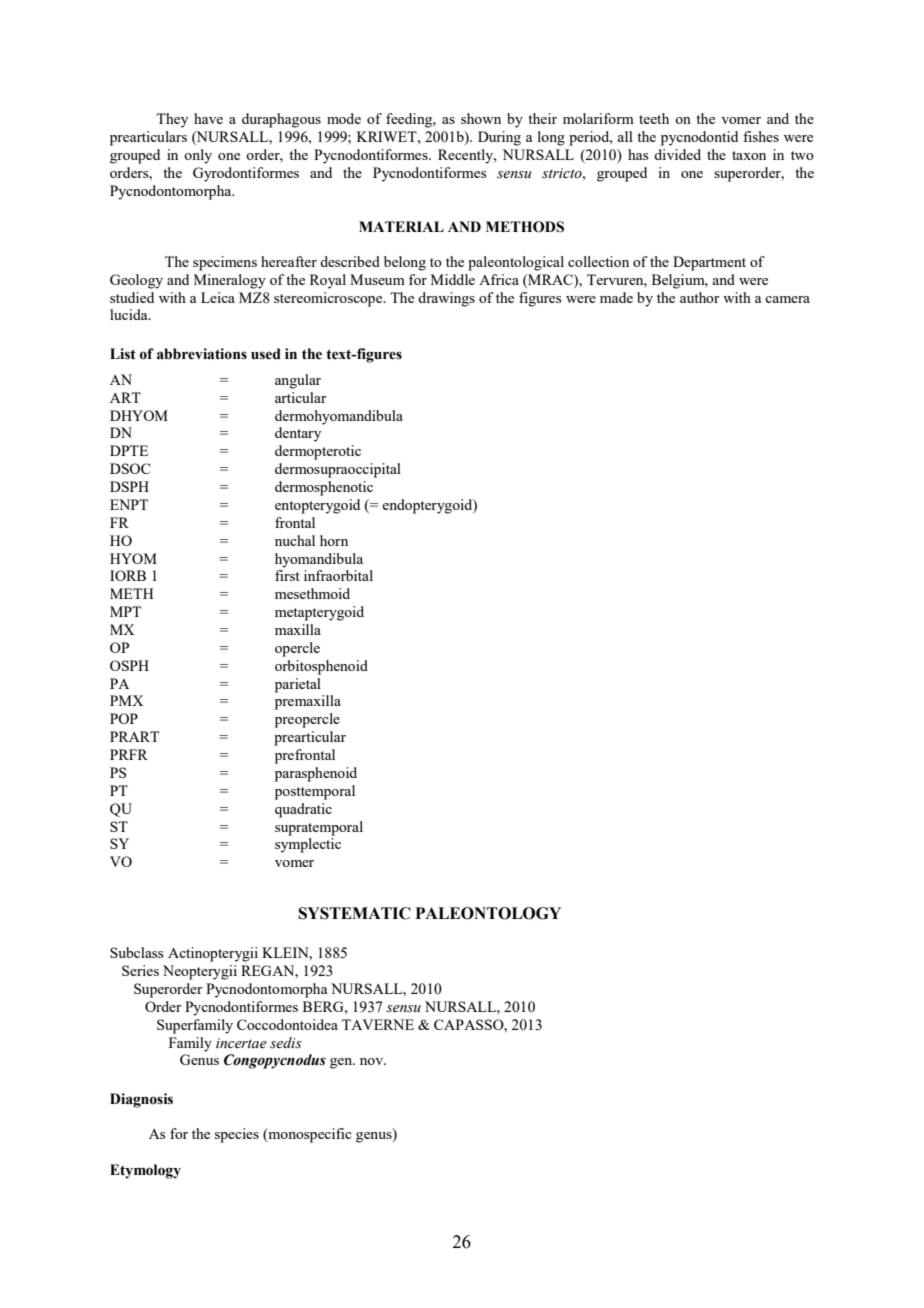 This image has height=1308, width=924. I want to click on species, so click(237, 1135).
